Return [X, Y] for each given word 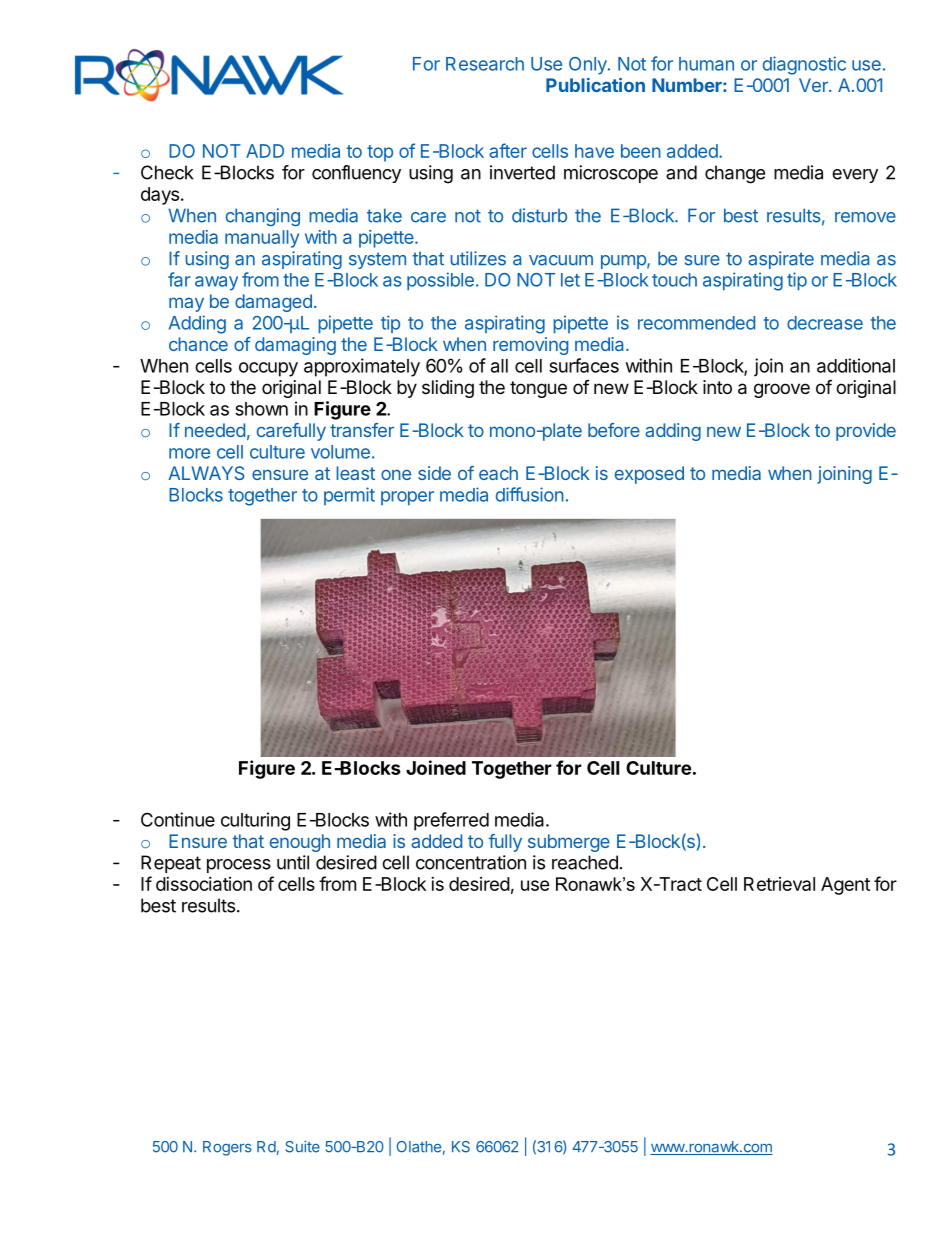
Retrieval [779, 884]
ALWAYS [206, 473]
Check [167, 172]
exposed [649, 475]
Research [485, 64]
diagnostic [804, 65]
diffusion [530, 494]
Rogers [227, 1148]
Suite [302, 1147]
